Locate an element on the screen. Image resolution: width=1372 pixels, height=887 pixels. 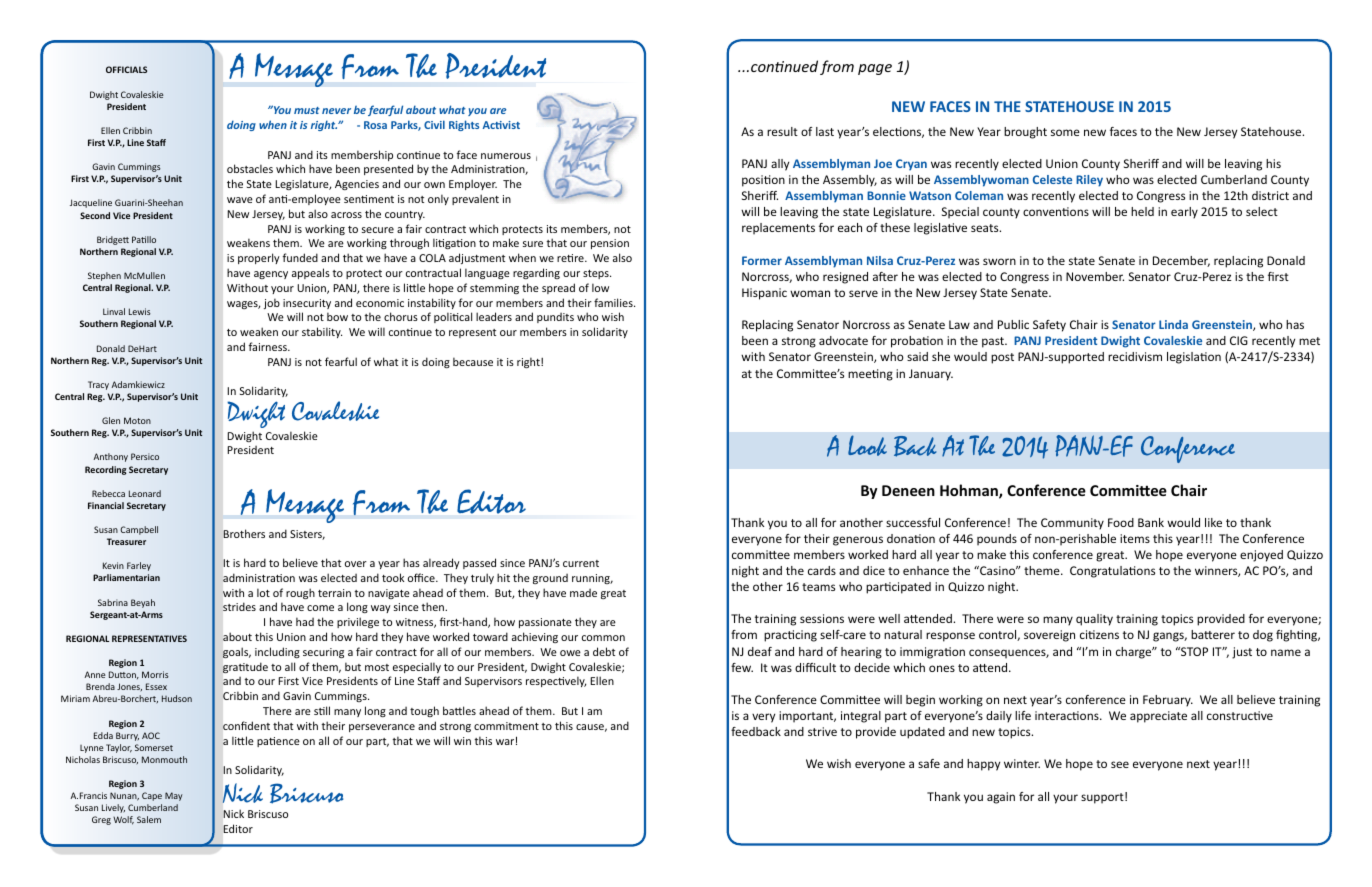
page is located at coordinates (875, 69).
